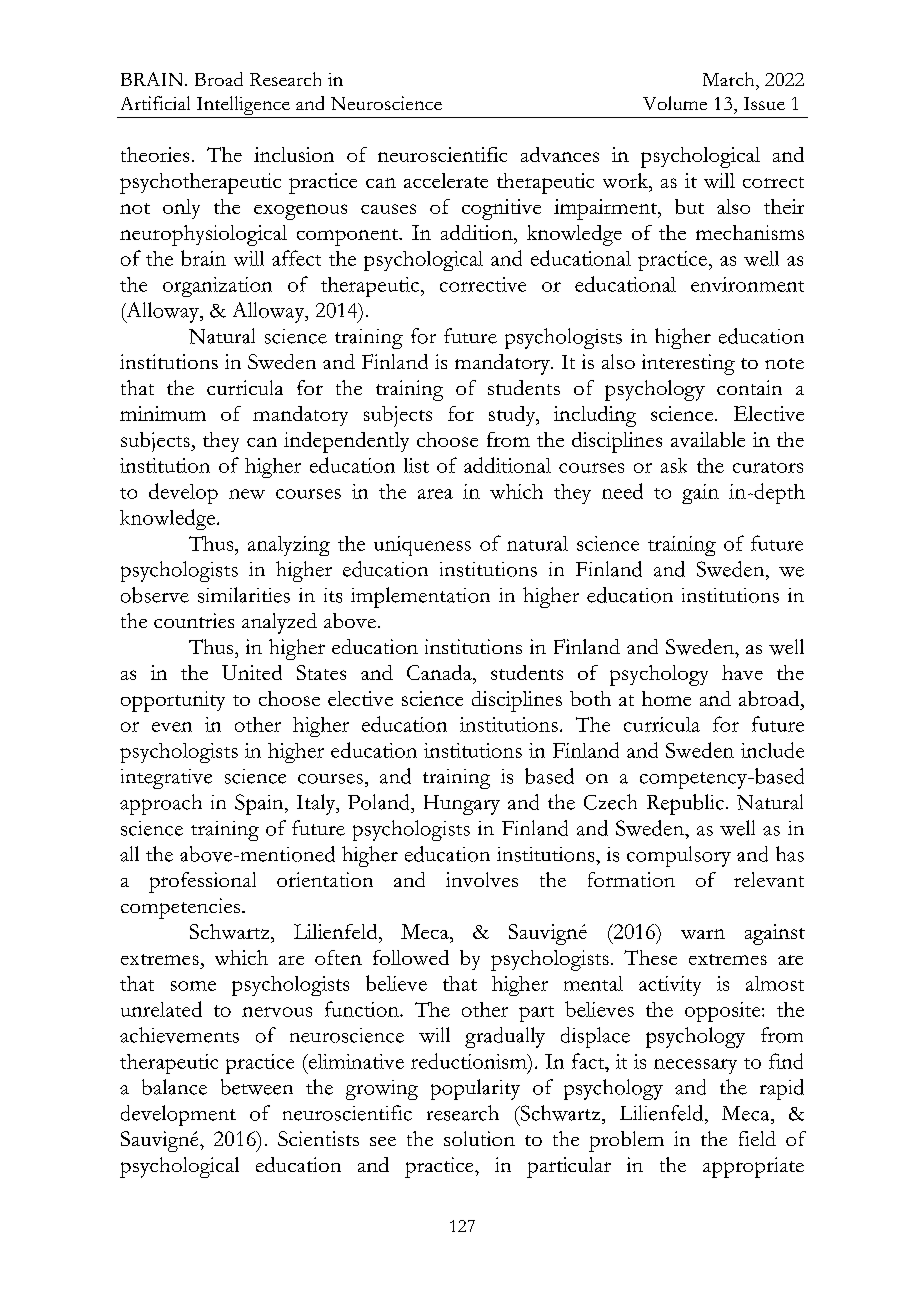 Image resolution: width=924 pixels, height=1305 pixels. Describe the element at coordinates (757, 1138) in the screenshot. I see `field` at that location.
